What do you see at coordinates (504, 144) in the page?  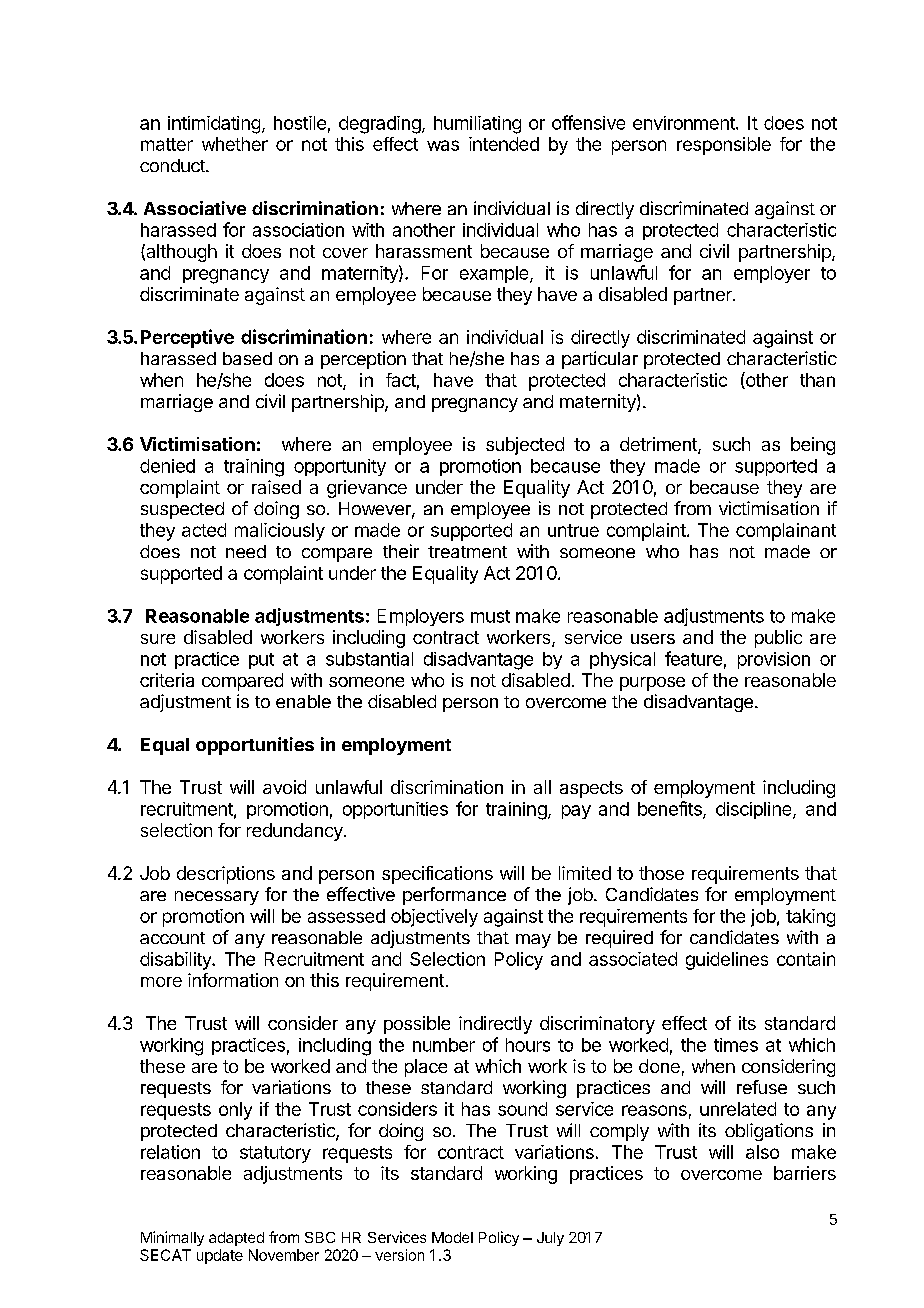 I see `intended` at bounding box center [504, 144].
